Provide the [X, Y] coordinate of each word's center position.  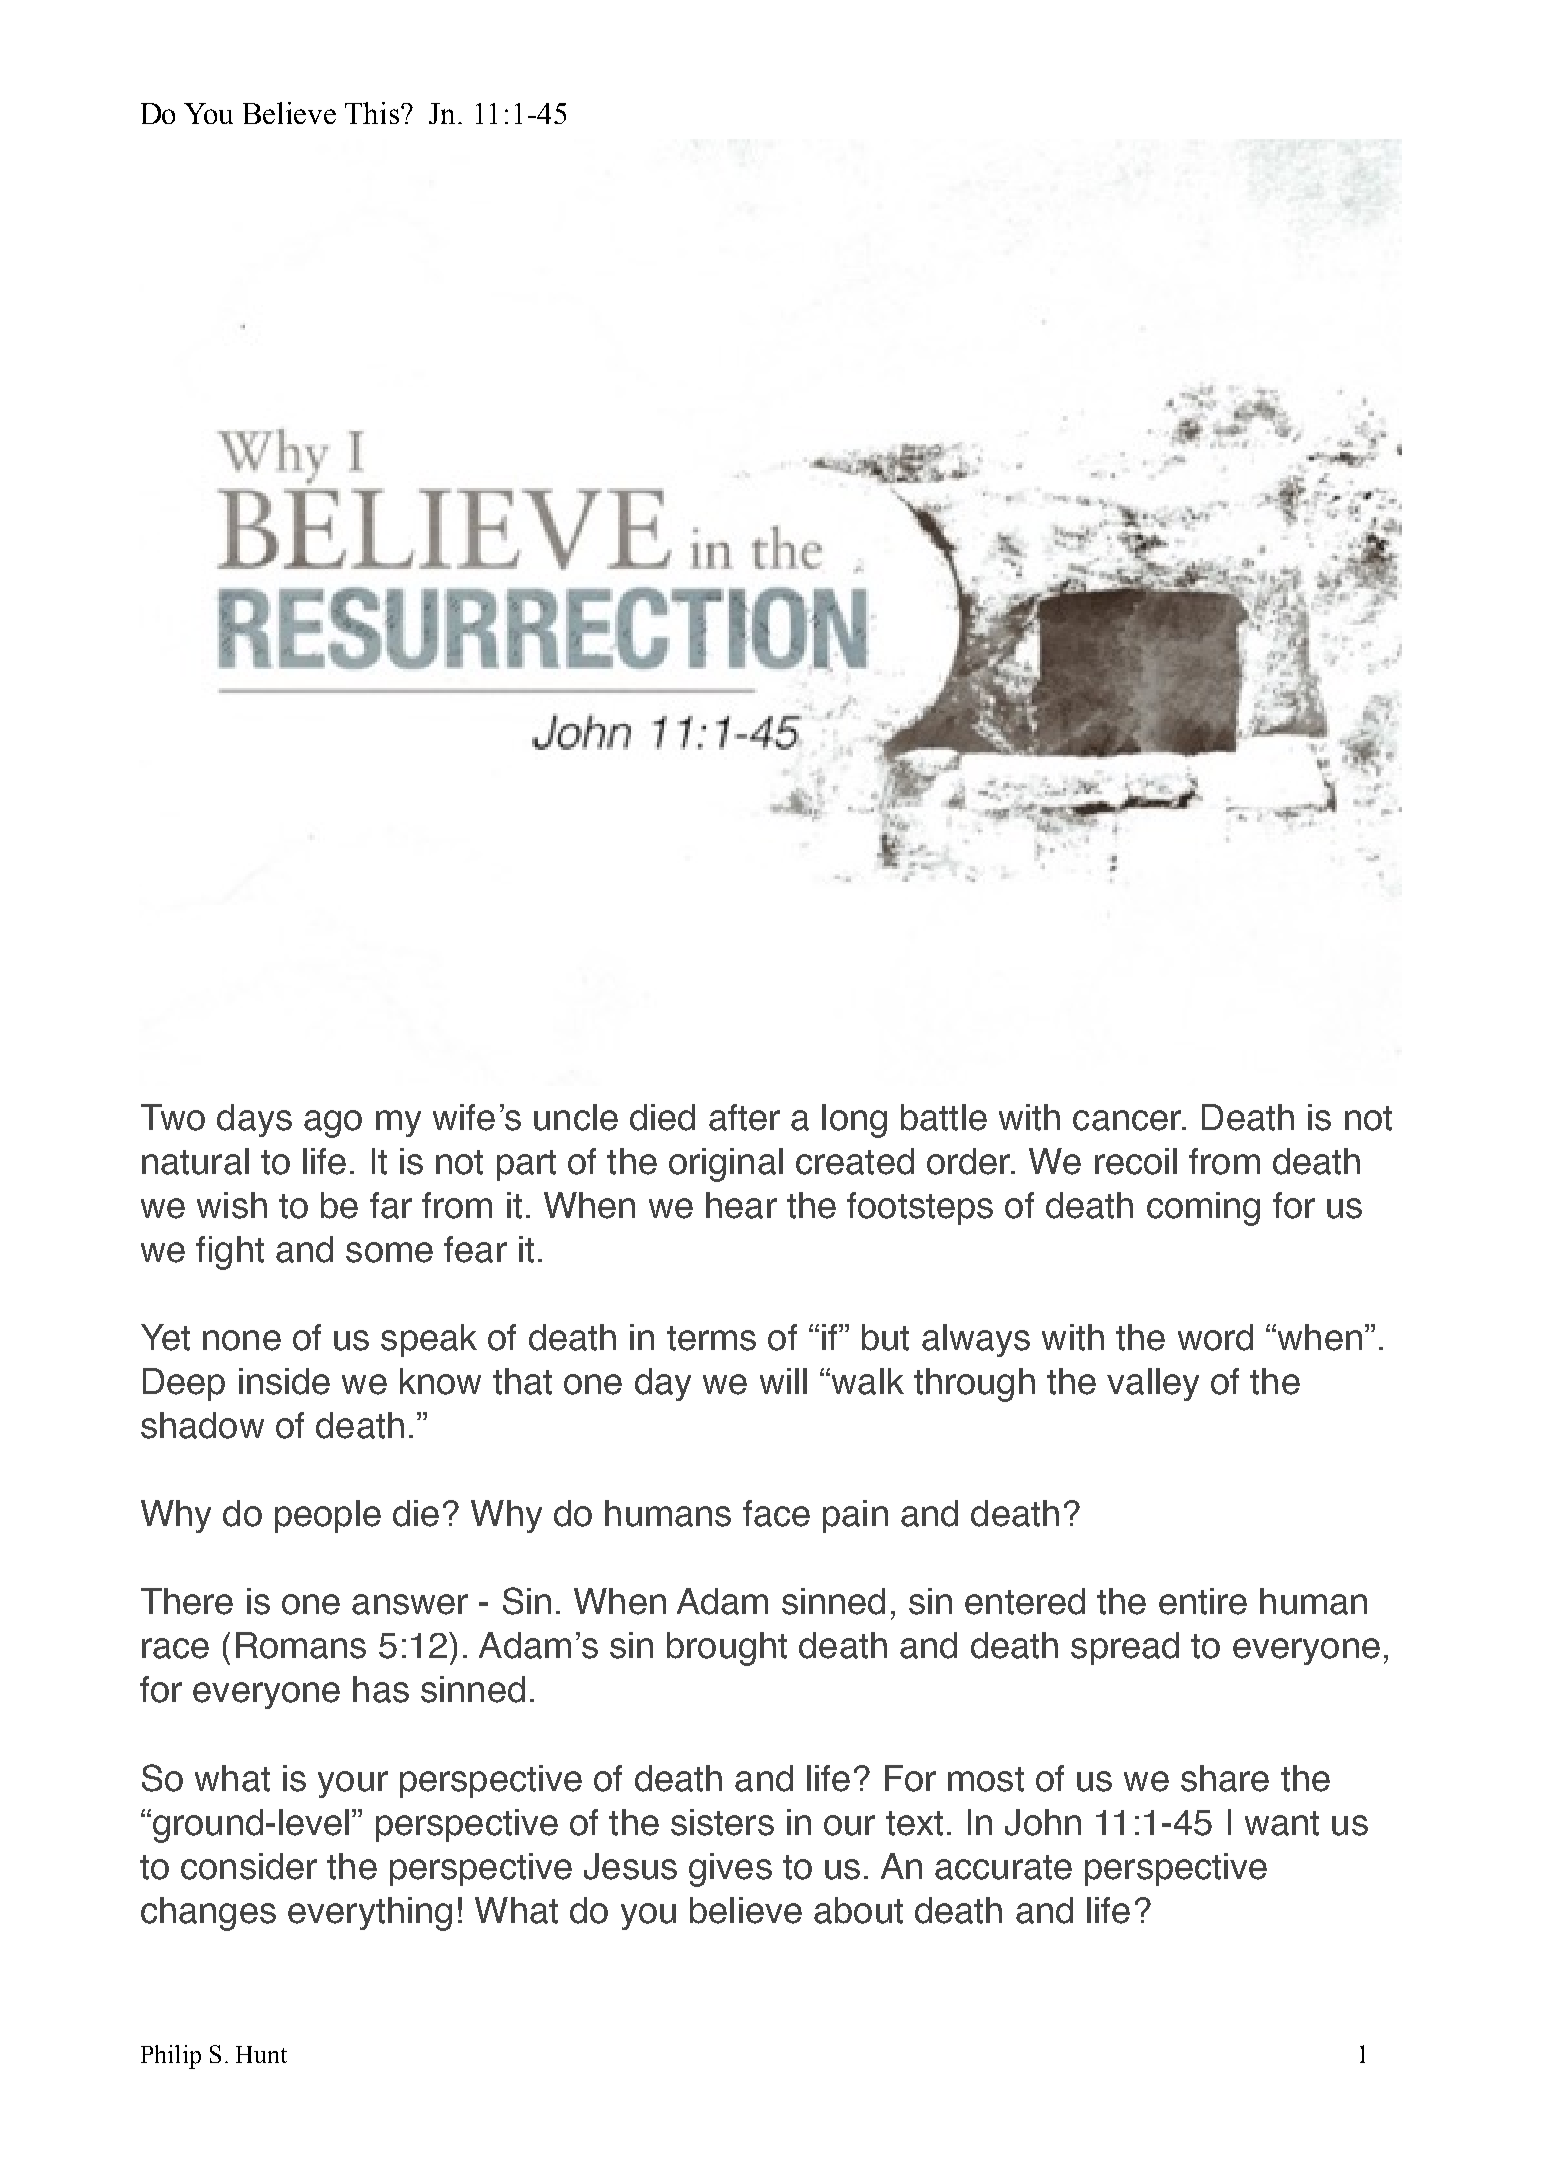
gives [730, 1870]
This [372, 113]
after [744, 1117]
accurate [1003, 1867]
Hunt [261, 2054]
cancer [1128, 1120]
